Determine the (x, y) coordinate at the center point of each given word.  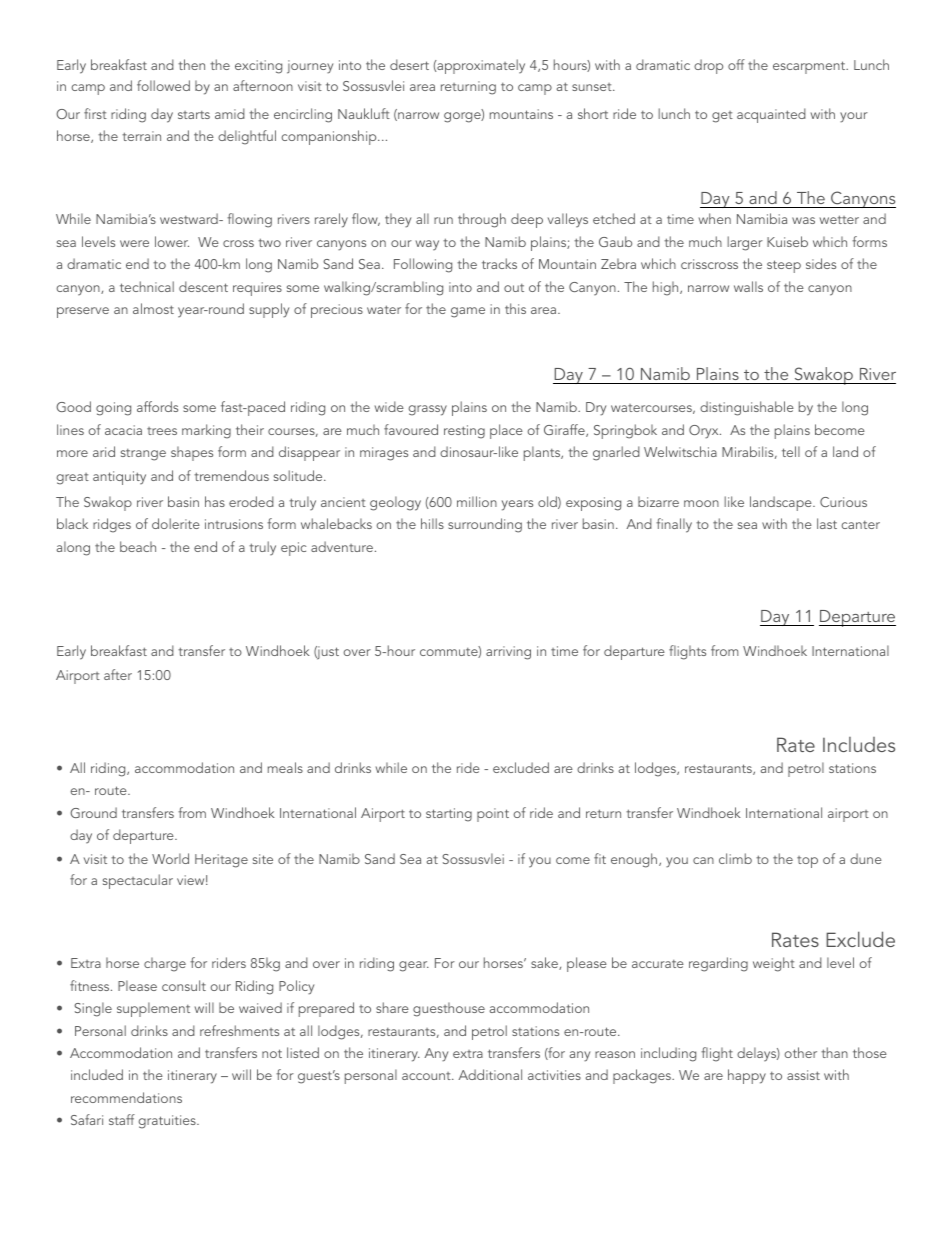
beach (138, 546)
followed (163, 85)
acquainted (771, 115)
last (827, 523)
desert (409, 64)
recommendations (126, 1097)
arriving (508, 653)
